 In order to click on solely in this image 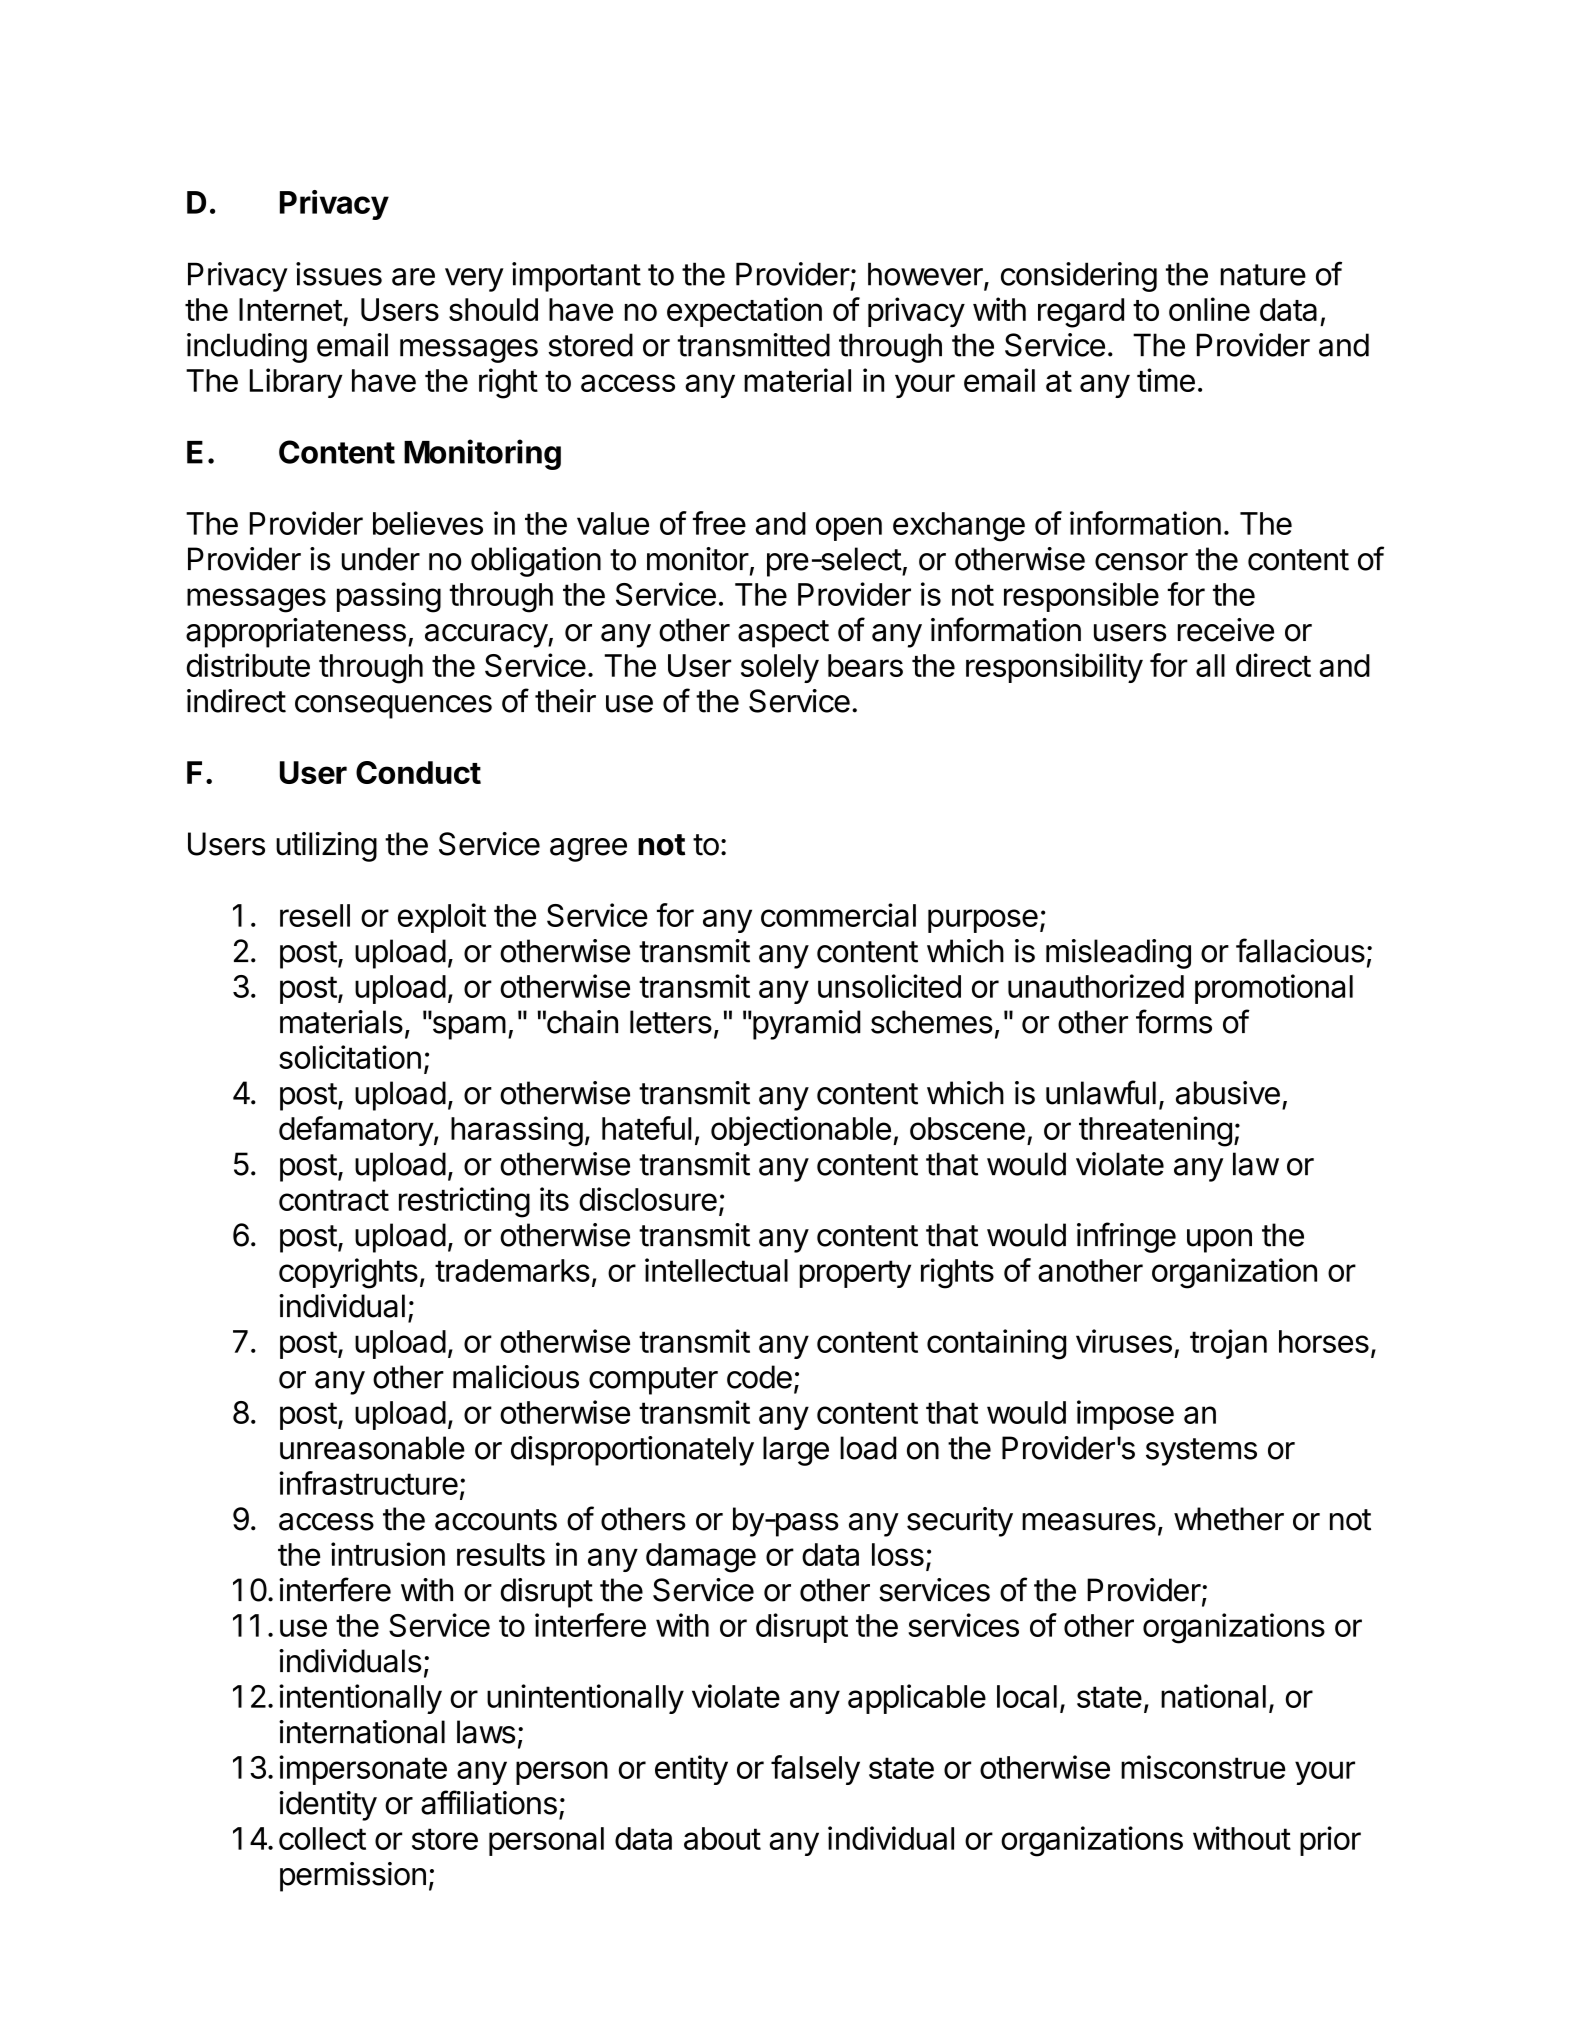, I will do `click(780, 668)`.
